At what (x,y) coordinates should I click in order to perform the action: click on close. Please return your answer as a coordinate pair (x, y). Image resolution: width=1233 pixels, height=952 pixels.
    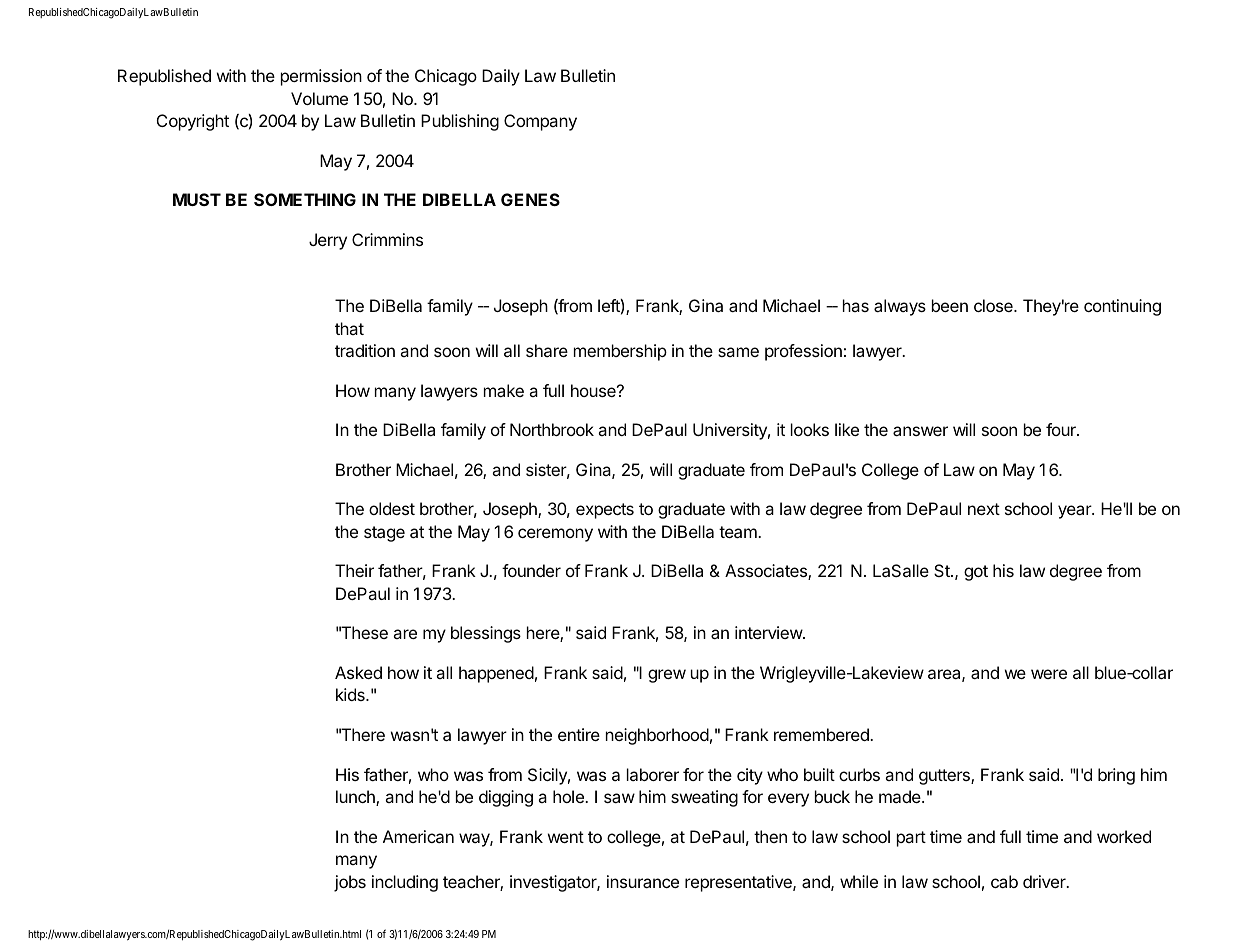
    Looking at the image, I should click on (994, 305).
